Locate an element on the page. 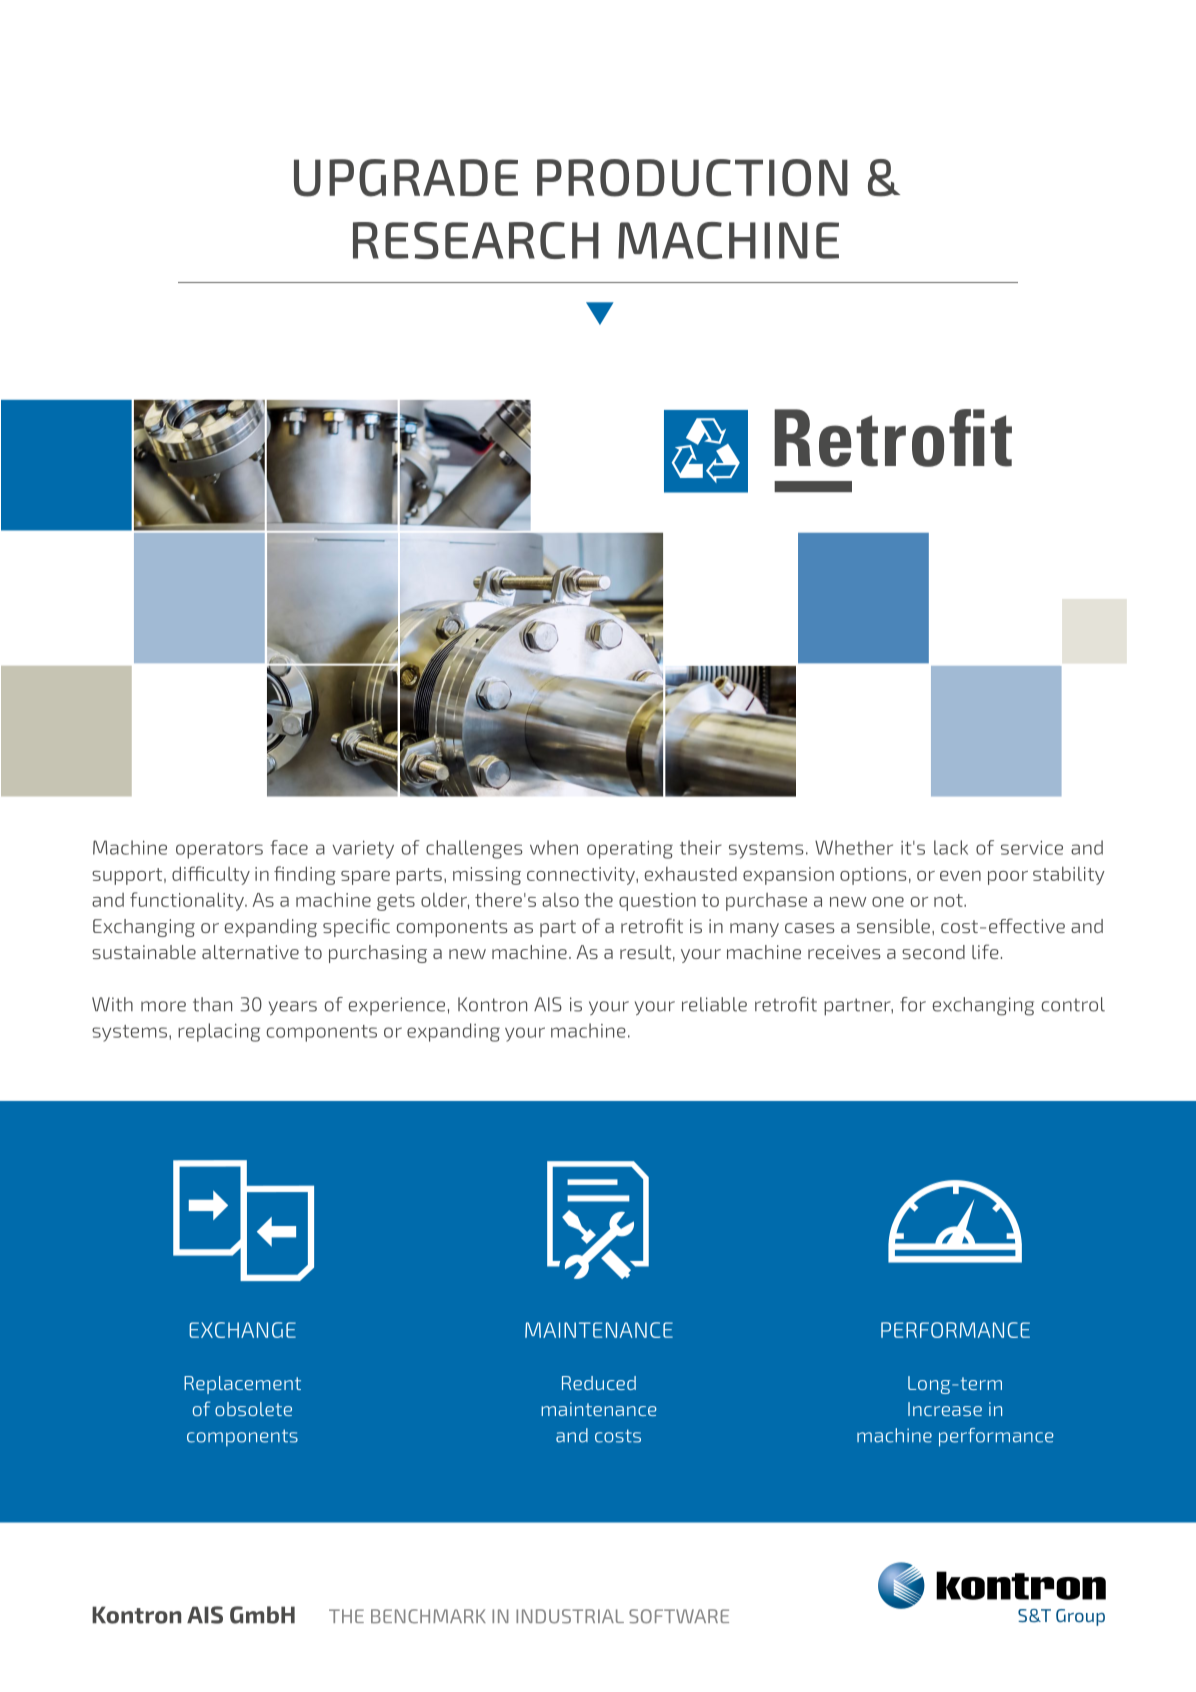 Image resolution: width=1196 pixels, height=1692 pixels. RESEARCH is located at coordinates (476, 240).
